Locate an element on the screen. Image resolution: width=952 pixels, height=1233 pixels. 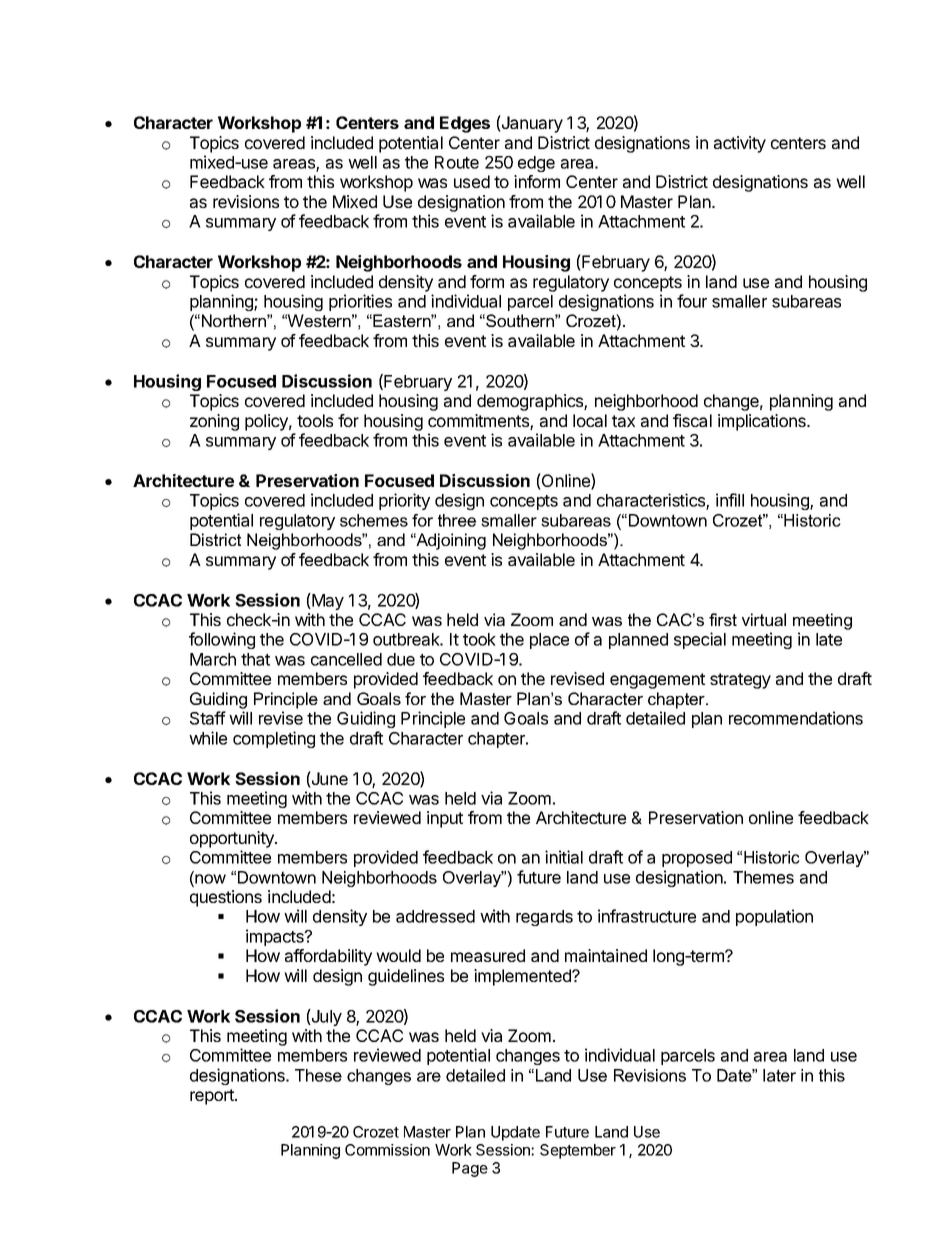
priorities is located at coordinates (360, 302).
